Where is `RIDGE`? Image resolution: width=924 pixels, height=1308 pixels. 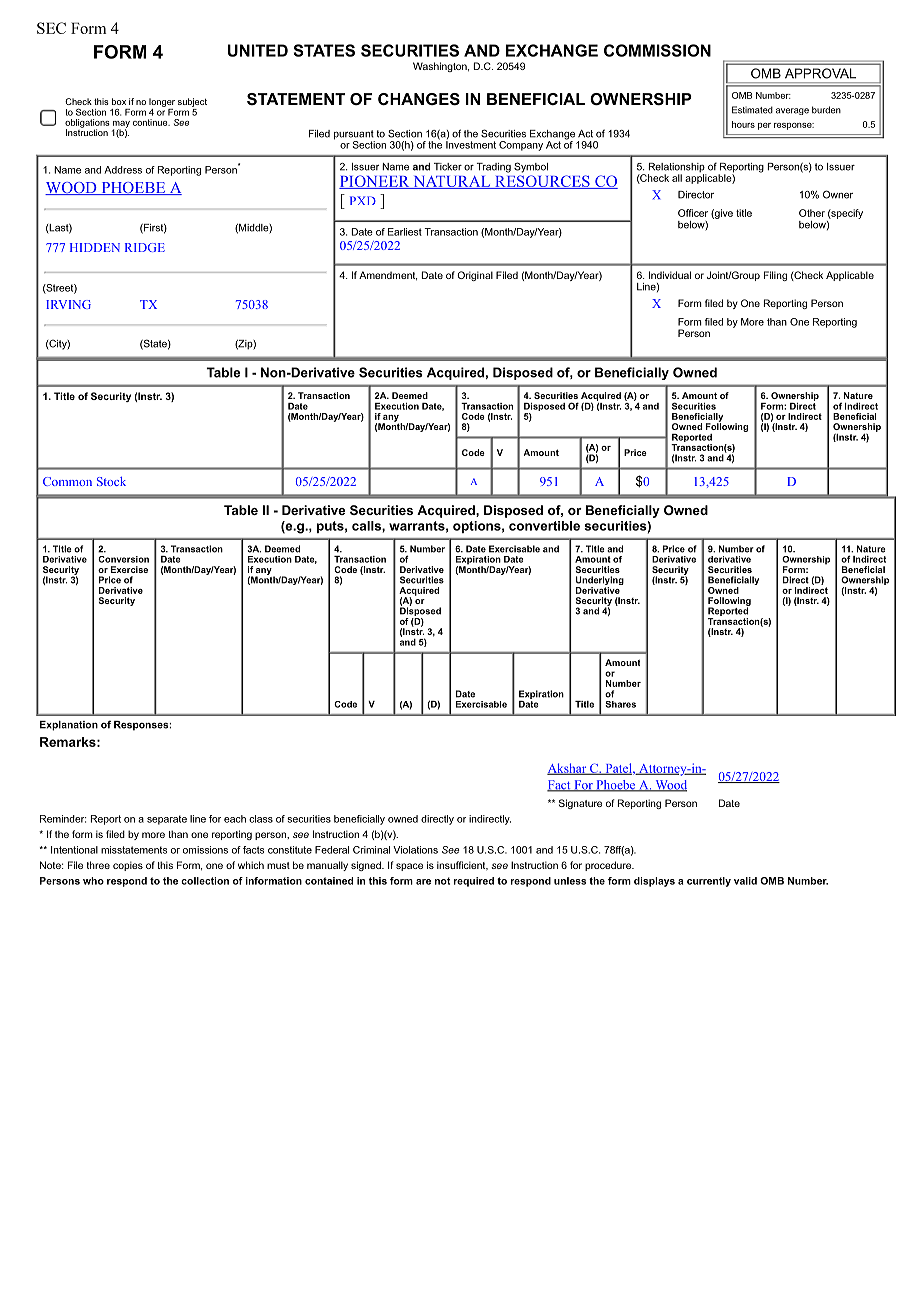
RIDGE is located at coordinates (145, 247).
